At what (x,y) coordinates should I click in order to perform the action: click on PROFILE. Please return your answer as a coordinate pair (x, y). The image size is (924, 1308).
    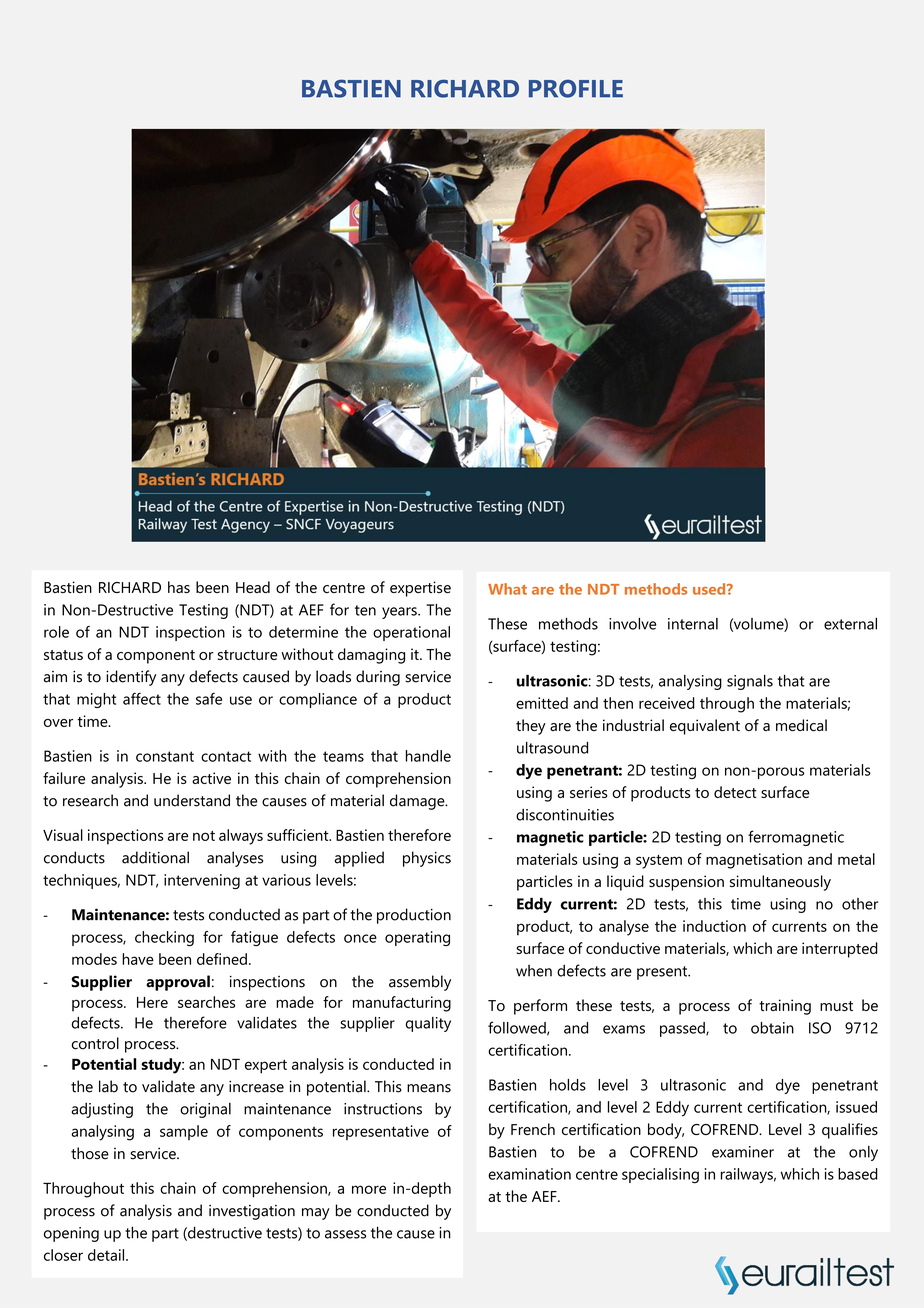
    Looking at the image, I should click on (576, 88).
